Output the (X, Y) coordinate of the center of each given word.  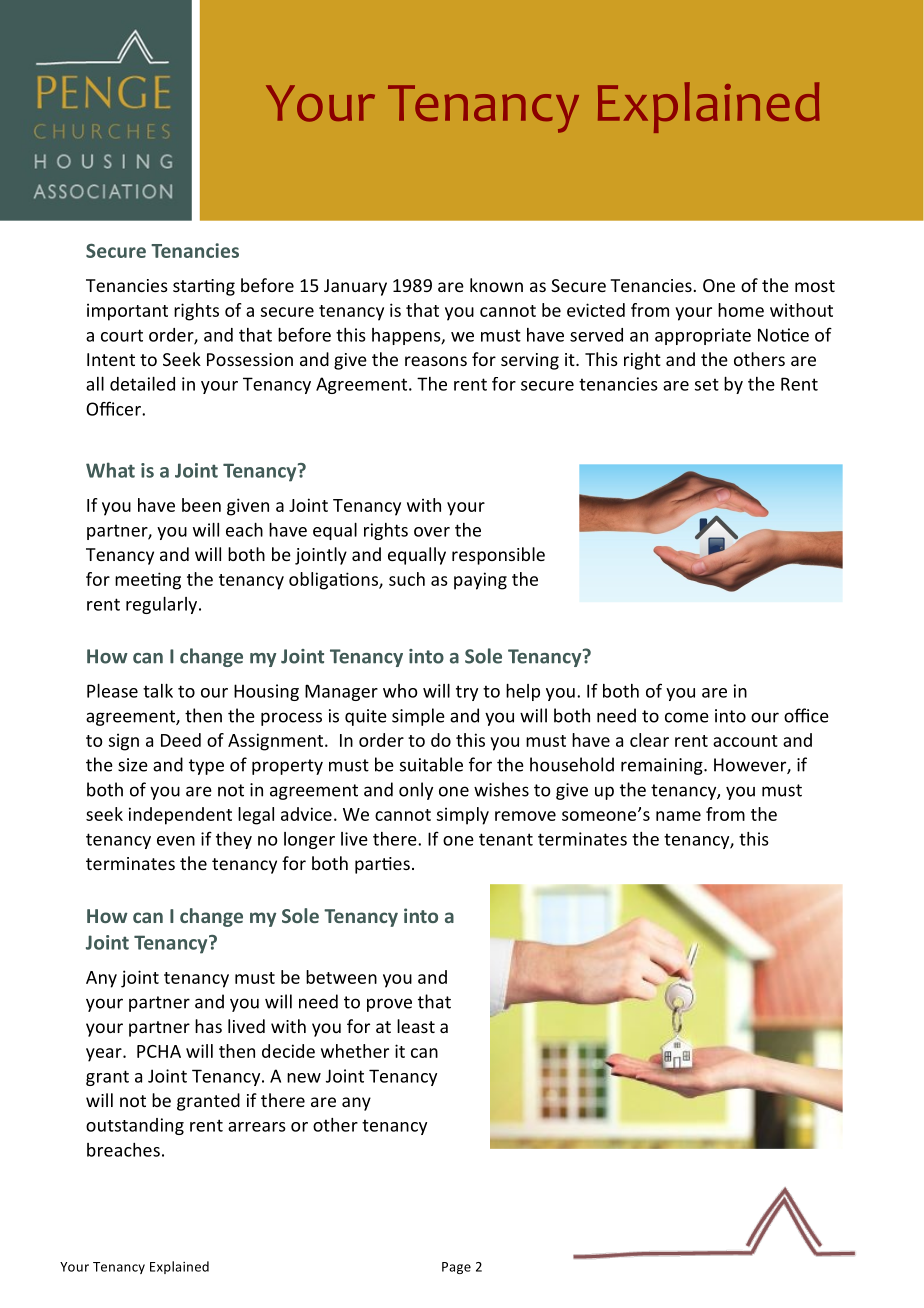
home (741, 310)
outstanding (135, 1126)
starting (204, 287)
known (496, 285)
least (416, 1026)
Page (456, 1268)
